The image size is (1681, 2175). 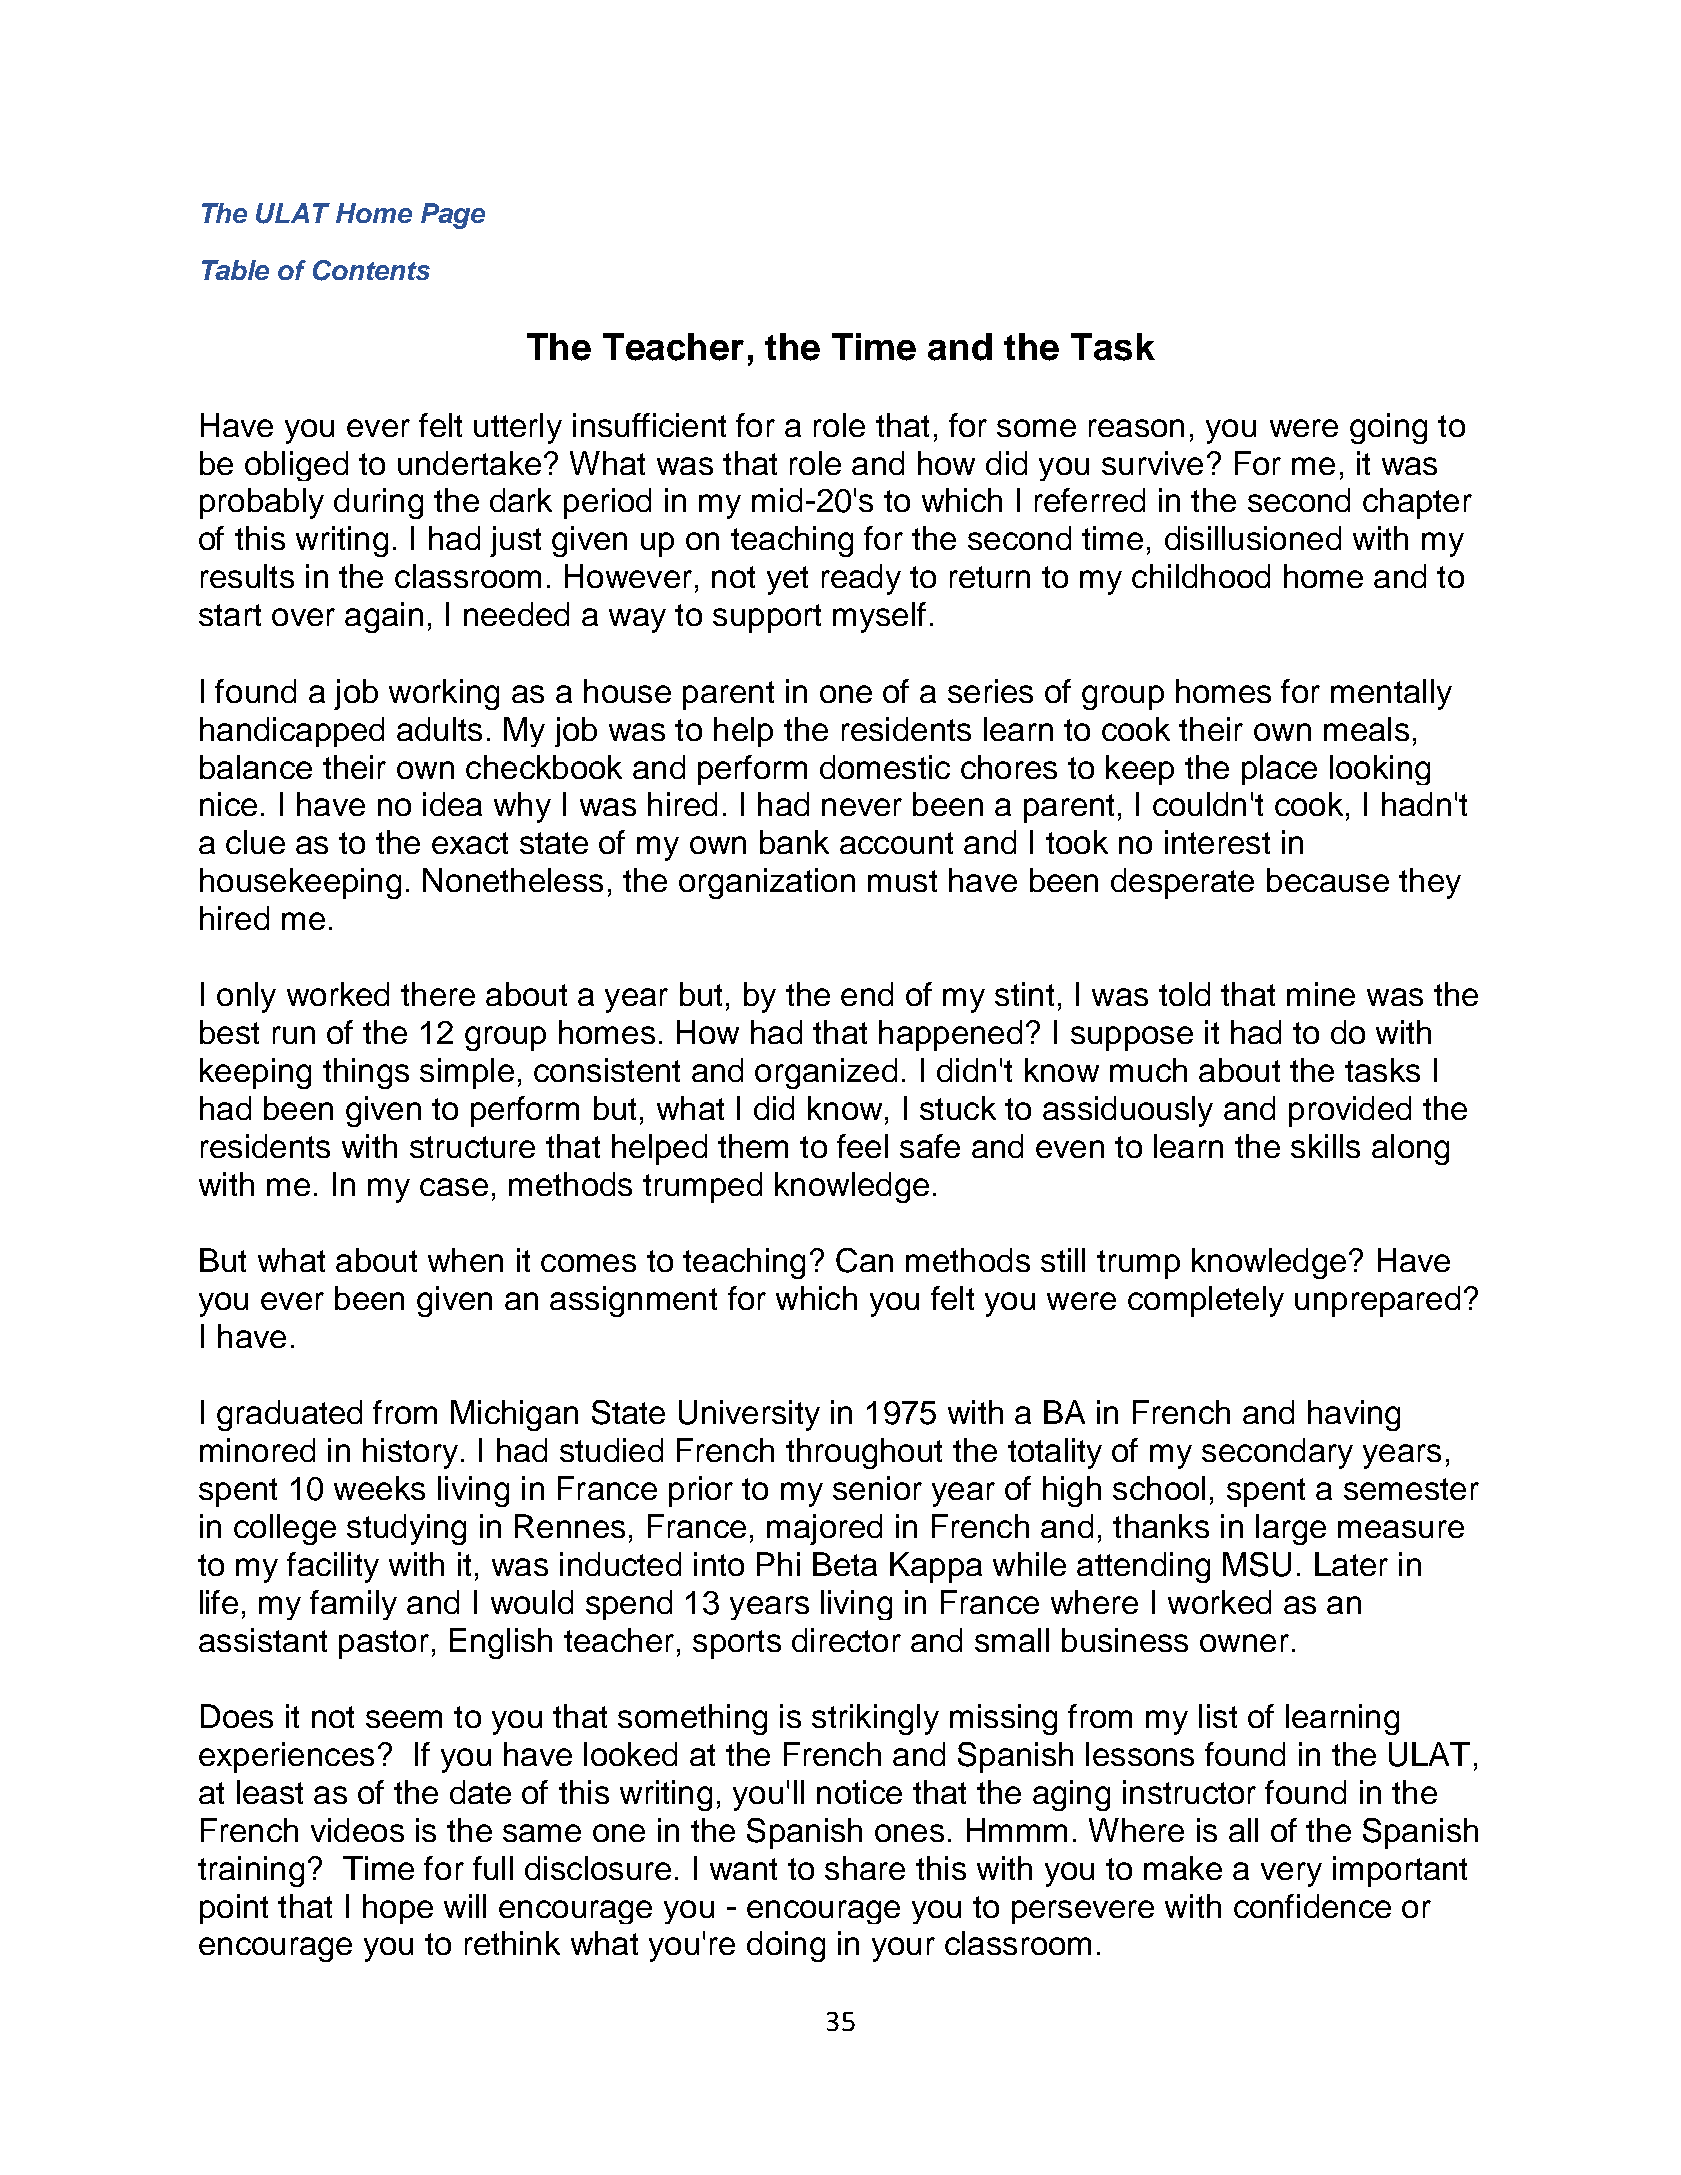 I want to click on going, so click(x=1388, y=428).
